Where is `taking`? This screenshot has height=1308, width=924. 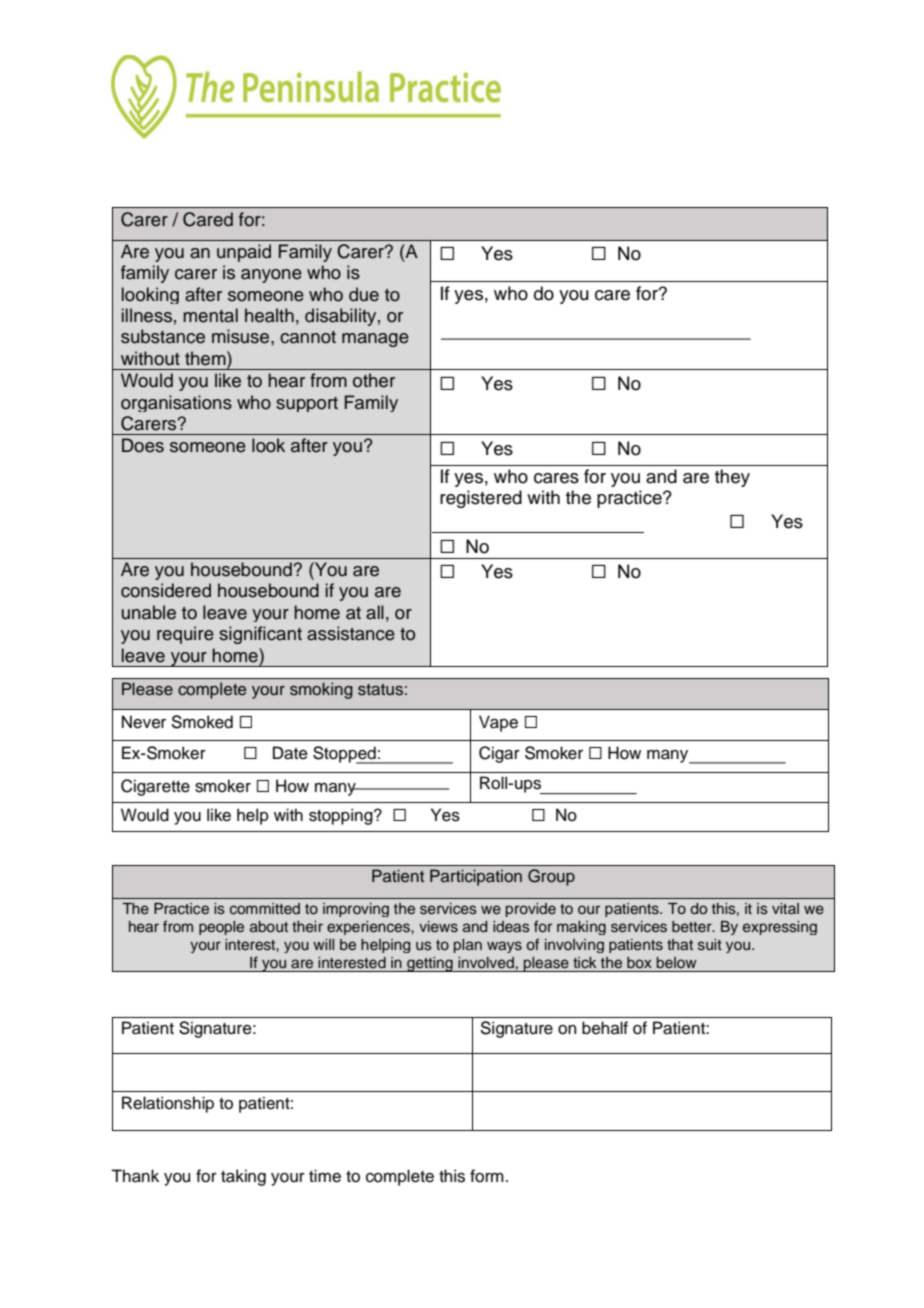 taking is located at coordinates (243, 1177).
